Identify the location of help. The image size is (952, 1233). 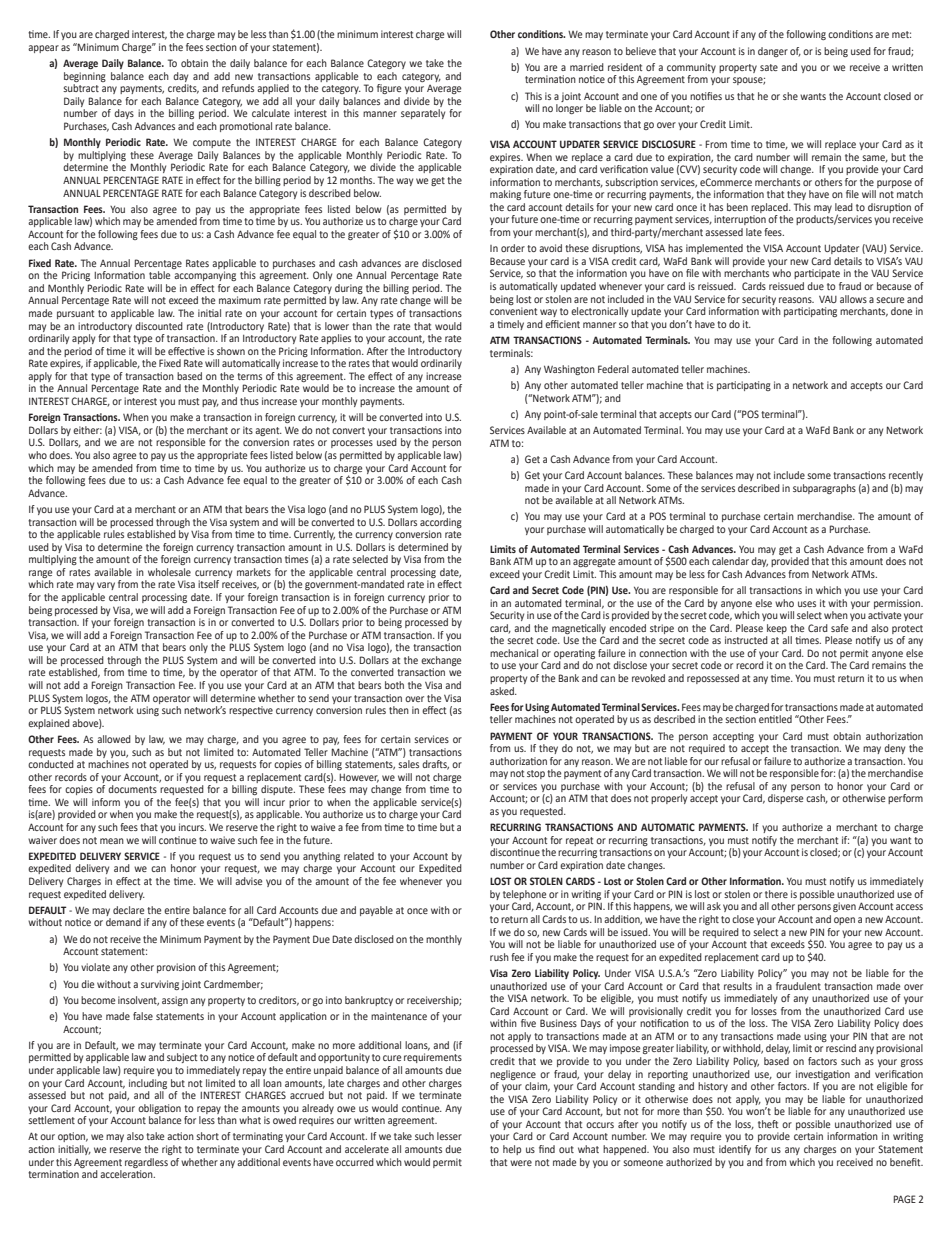
(512, 1150).
